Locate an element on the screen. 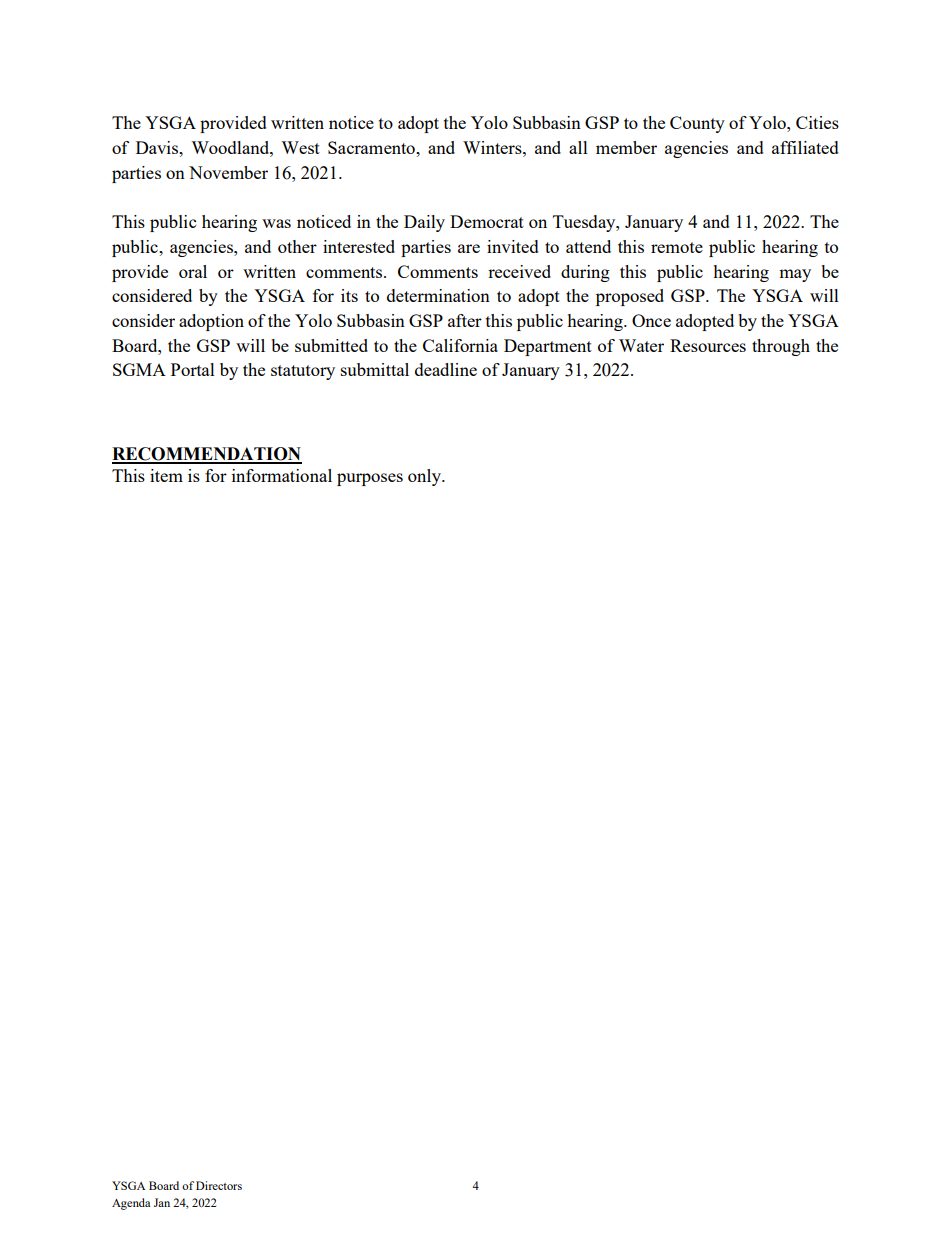 The width and height of the screenshot is (952, 1233). deadline is located at coordinates (446, 369).
